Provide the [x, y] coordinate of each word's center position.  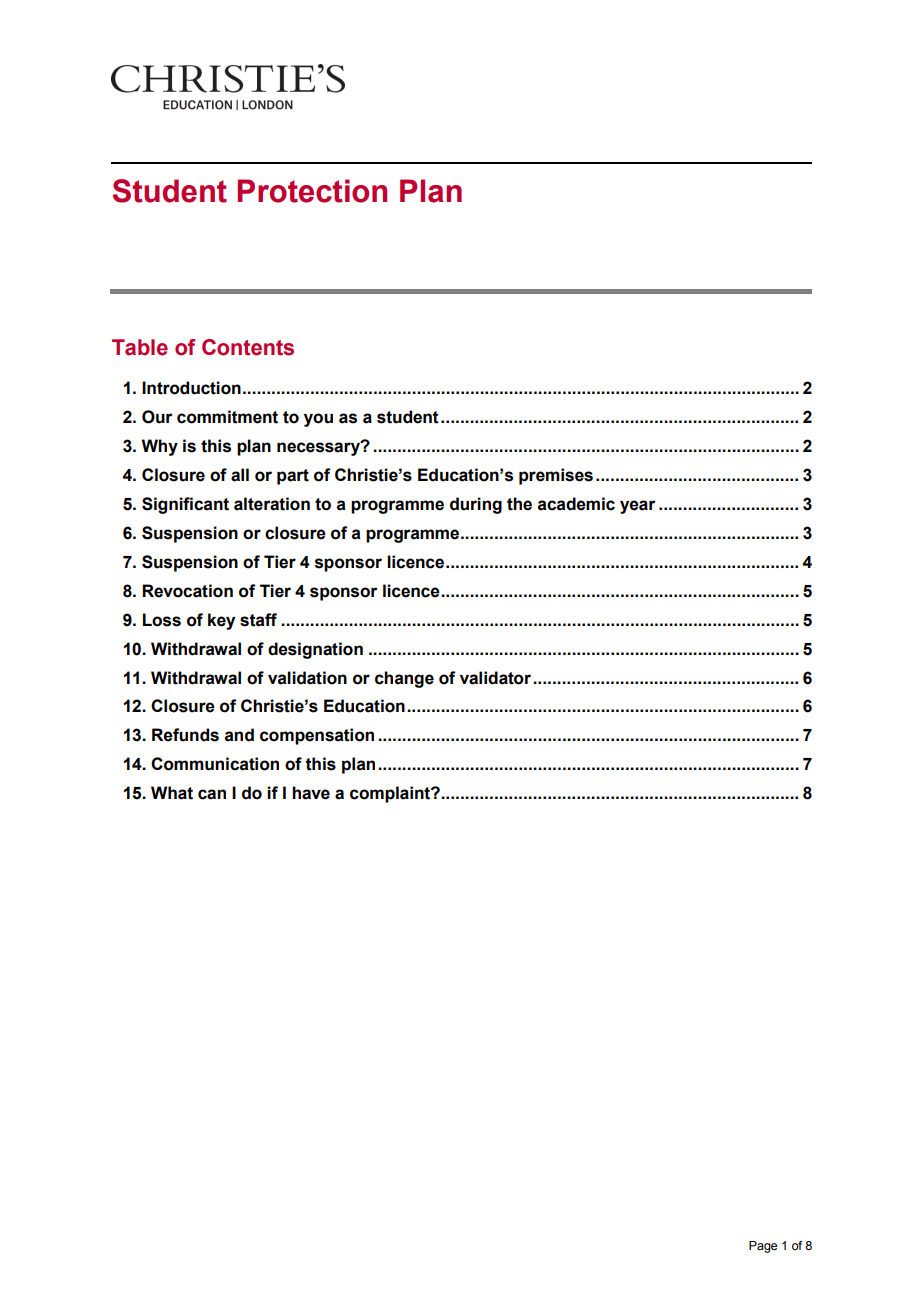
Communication [215, 764]
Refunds [185, 735]
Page [763, 1247]
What [172, 793]
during [476, 505]
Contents [248, 347]
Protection [312, 191]
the [519, 504]
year [638, 507]
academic [576, 504]
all [240, 475]
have [311, 793]
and [239, 735]
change [404, 679]
